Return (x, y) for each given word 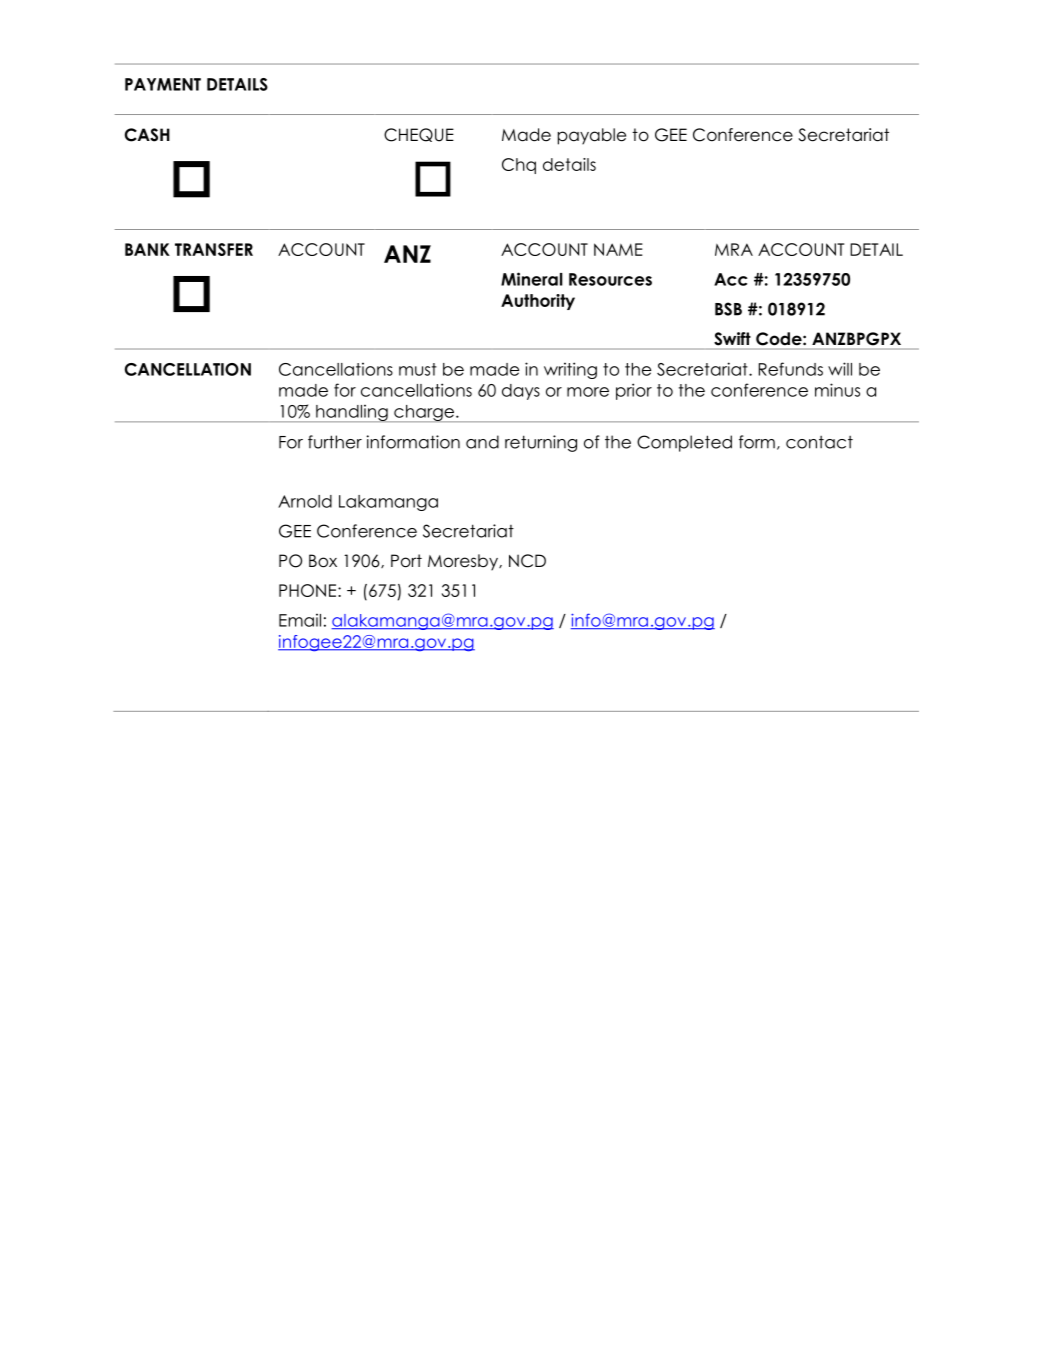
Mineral (532, 279)
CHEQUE (419, 135)
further (335, 442)
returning (541, 443)
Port (406, 561)
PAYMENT (163, 84)
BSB (728, 309)
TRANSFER (214, 249)
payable (592, 136)
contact (819, 442)
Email (300, 620)
